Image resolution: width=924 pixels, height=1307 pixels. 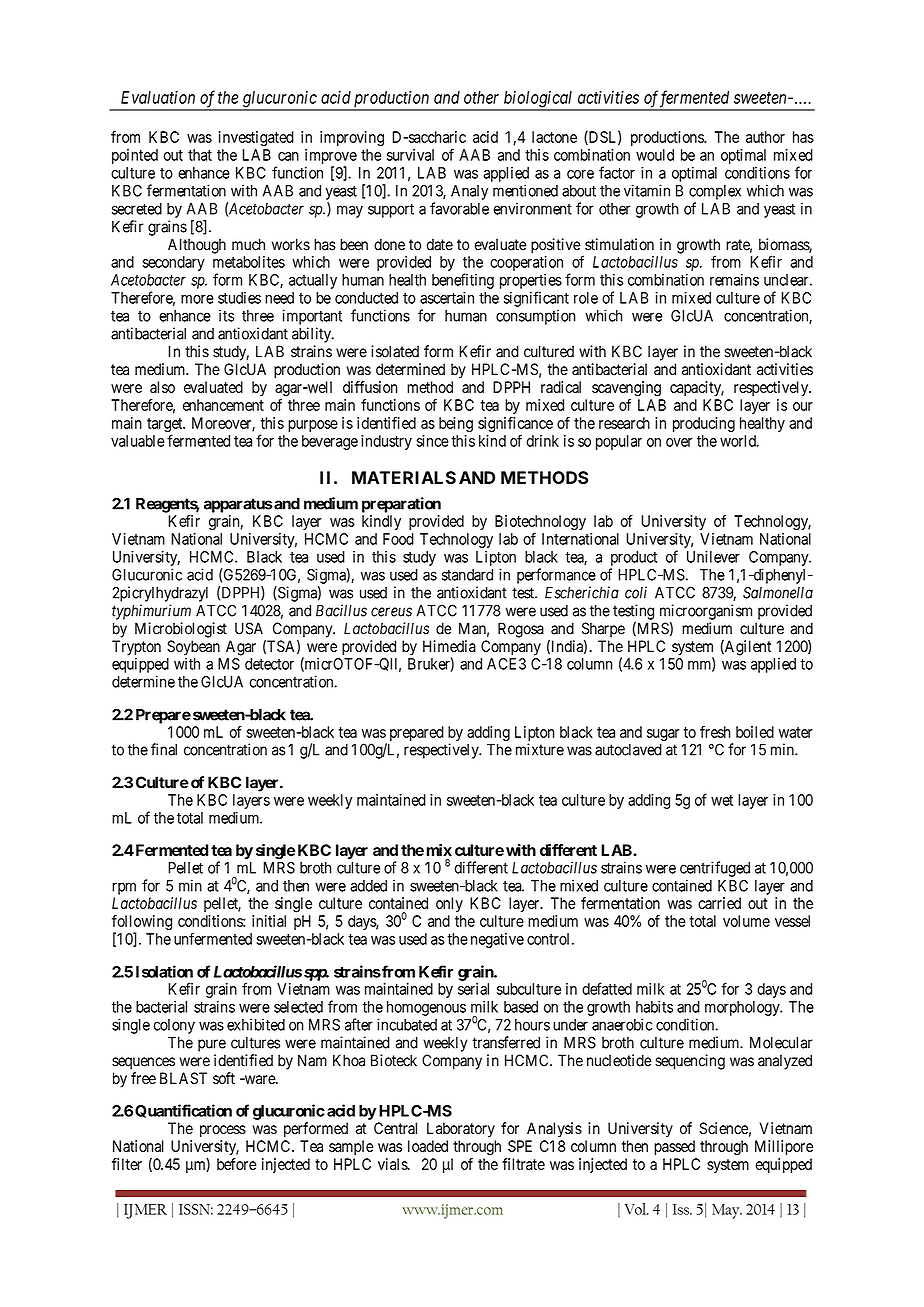 I want to click on wet, so click(x=722, y=800).
